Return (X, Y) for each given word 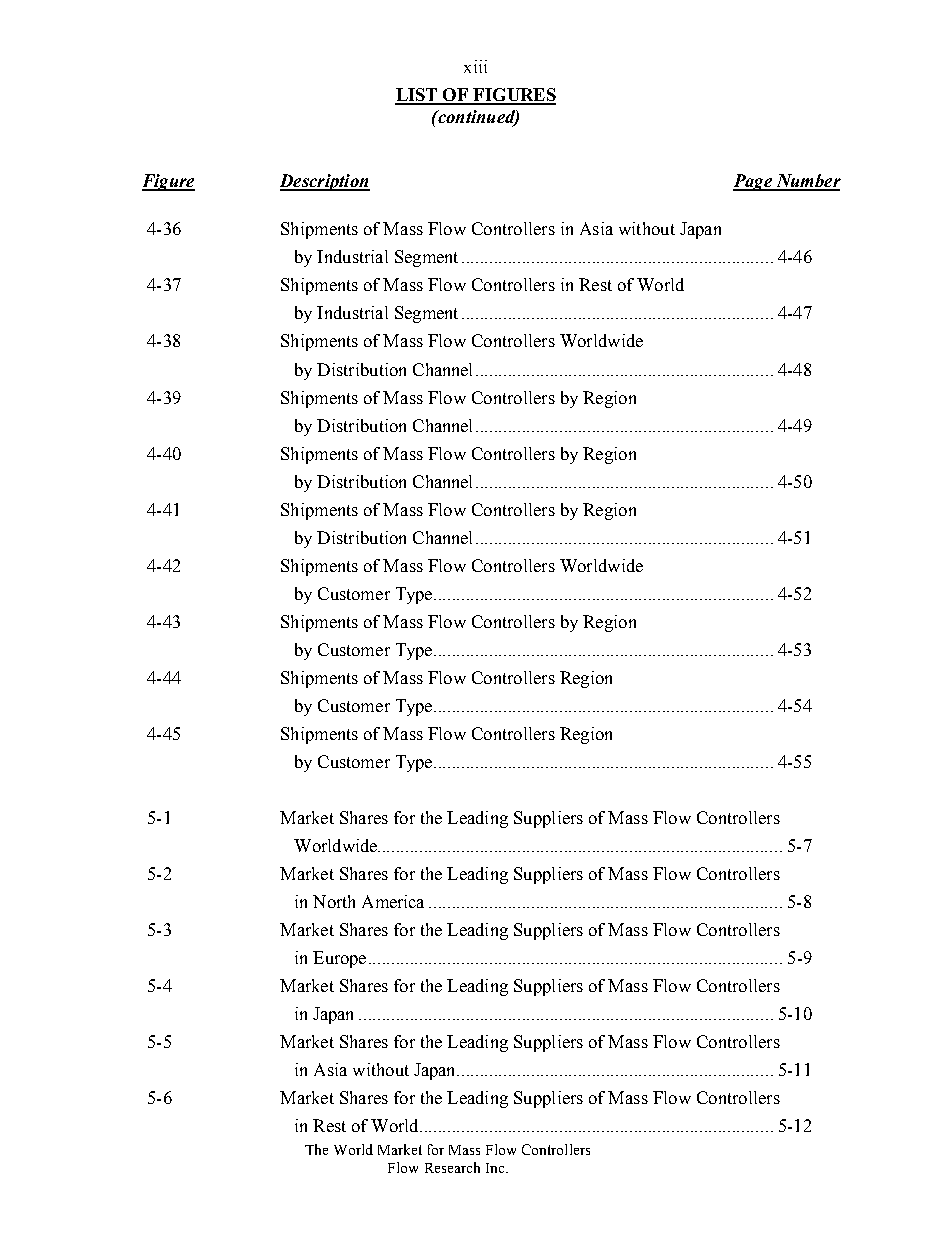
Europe (339, 959)
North (334, 901)
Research (452, 1167)
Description (325, 182)
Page (753, 182)
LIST (417, 96)
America (393, 901)
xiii (475, 66)
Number (807, 182)
